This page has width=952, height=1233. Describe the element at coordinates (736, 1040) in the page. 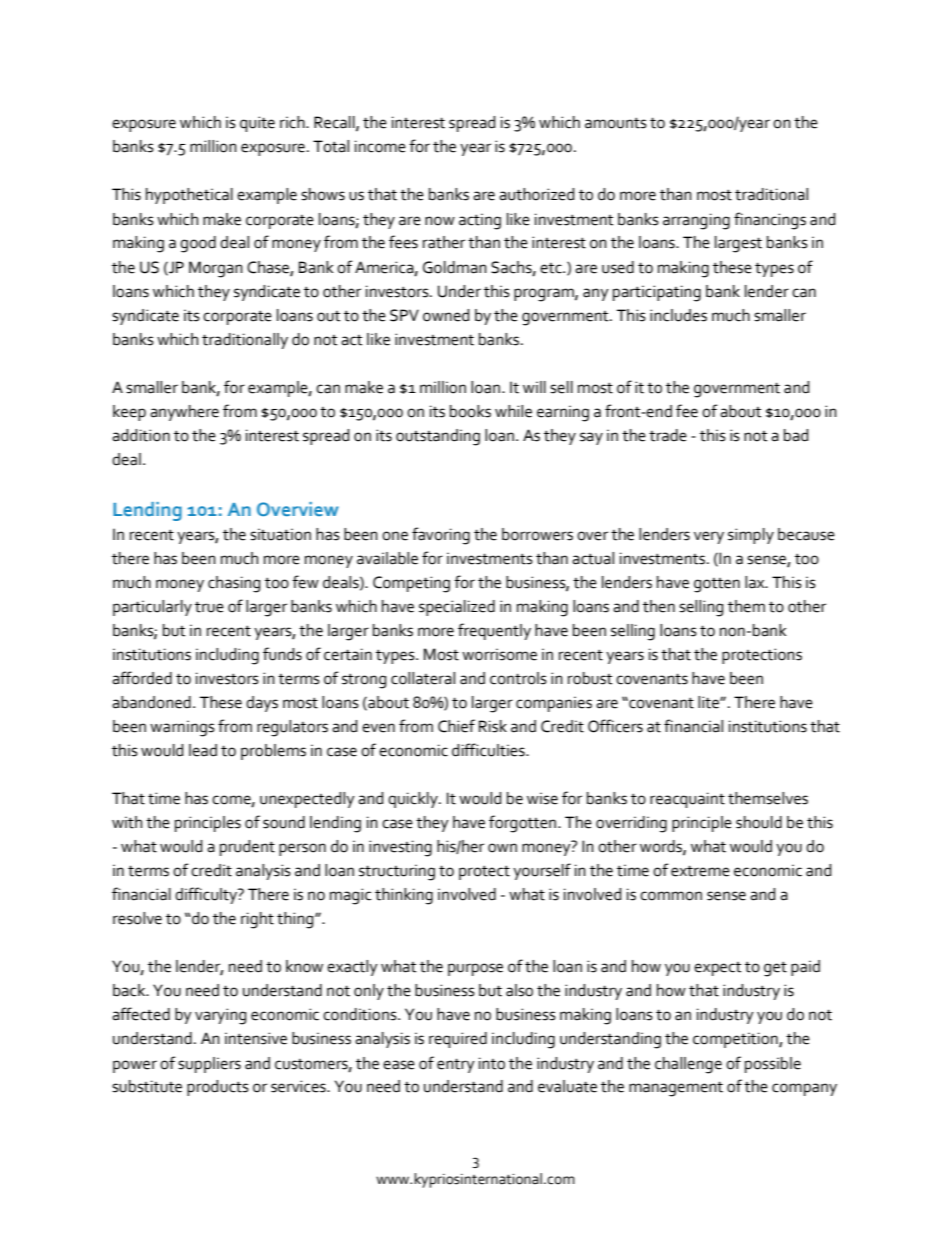

I see `competition` at that location.
